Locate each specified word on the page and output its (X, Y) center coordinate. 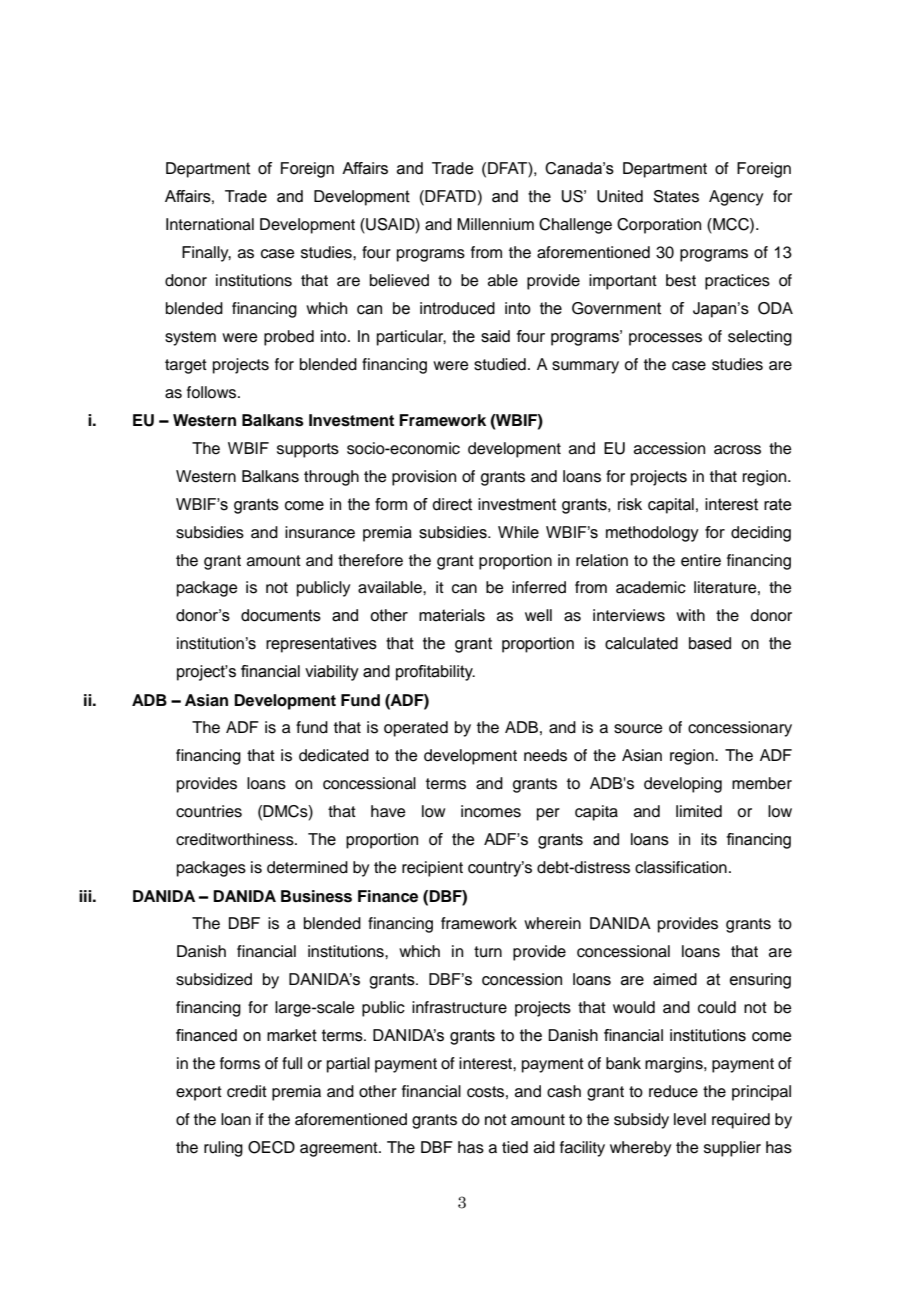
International (210, 224)
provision (424, 478)
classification (681, 867)
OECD (271, 1147)
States (676, 196)
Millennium (495, 224)
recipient (432, 869)
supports (308, 450)
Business (316, 896)
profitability (435, 673)
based (710, 643)
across (737, 450)
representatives (321, 645)
